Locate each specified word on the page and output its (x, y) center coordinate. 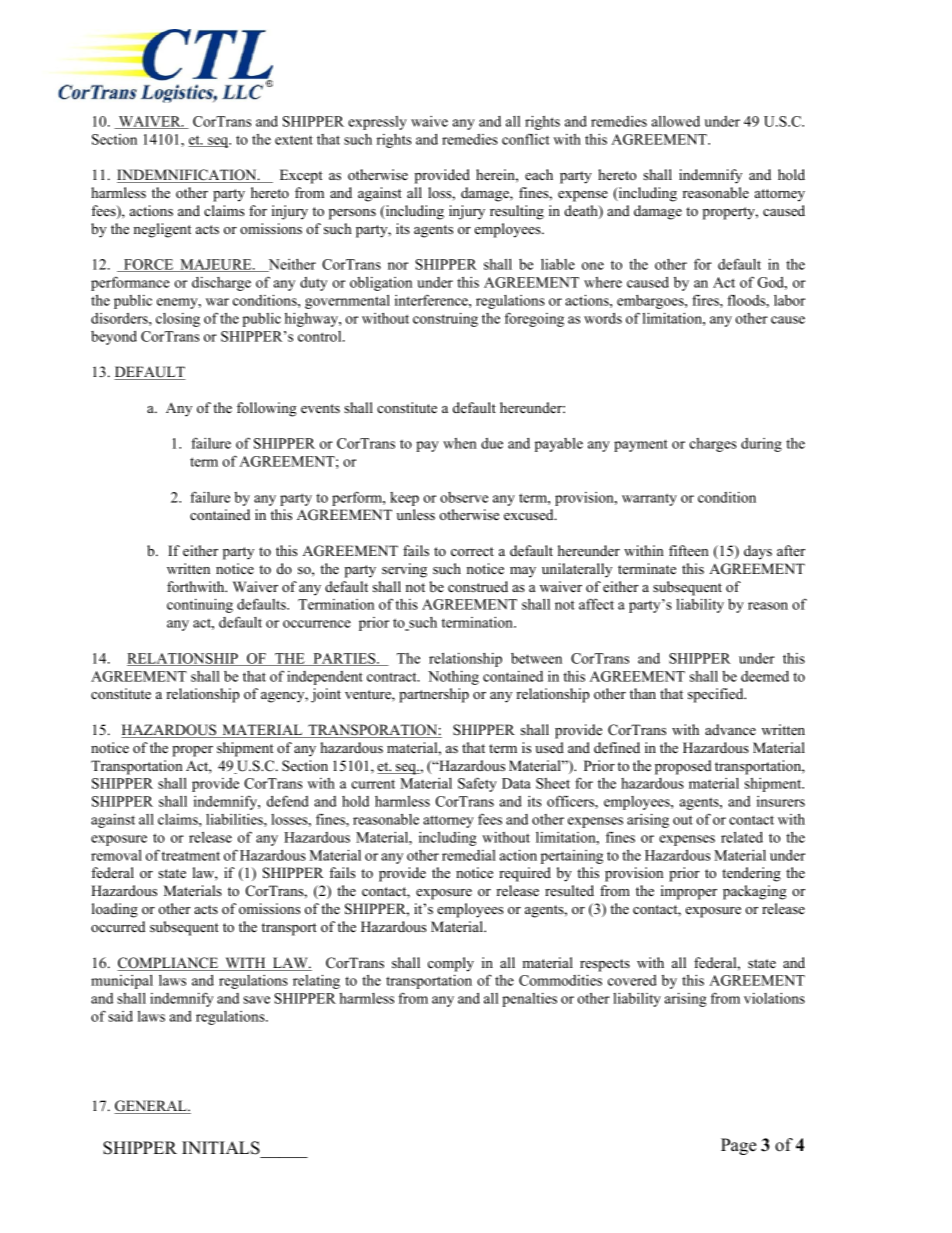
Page (738, 1146)
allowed (676, 121)
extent (294, 140)
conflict (526, 139)
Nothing (453, 677)
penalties (529, 999)
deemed (765, 676)
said (120, 1016)
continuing (200, 605)
